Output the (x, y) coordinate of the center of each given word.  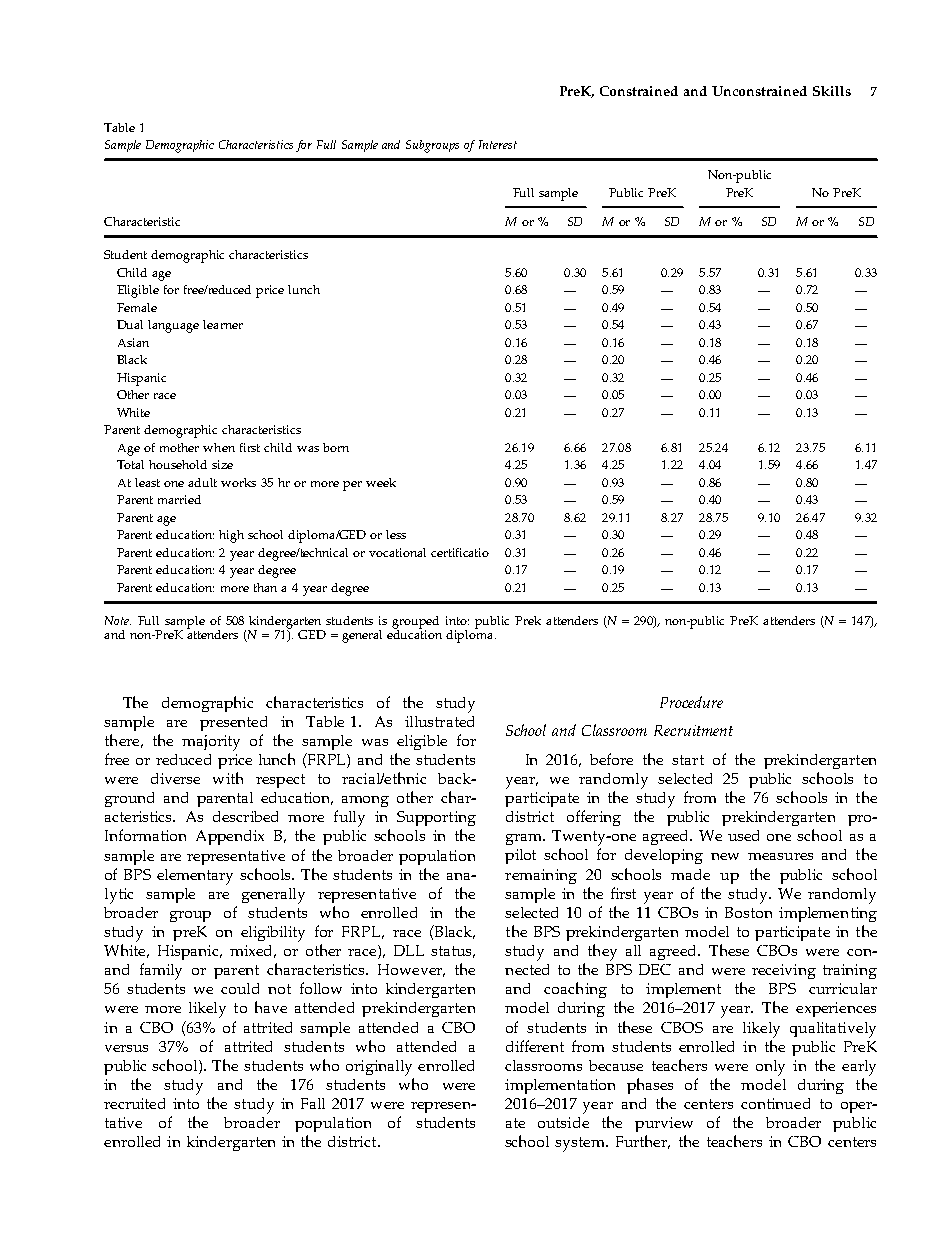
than (265, 587)
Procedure (691, 702)
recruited (134, 1103)
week (381, 482)
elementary (195, 877)
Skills (832, 91)
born (336, 447)
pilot (520, 856)
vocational (397, 552)
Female (137, 307)
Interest (498, 144)
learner (223, 324)
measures (780, 856)
